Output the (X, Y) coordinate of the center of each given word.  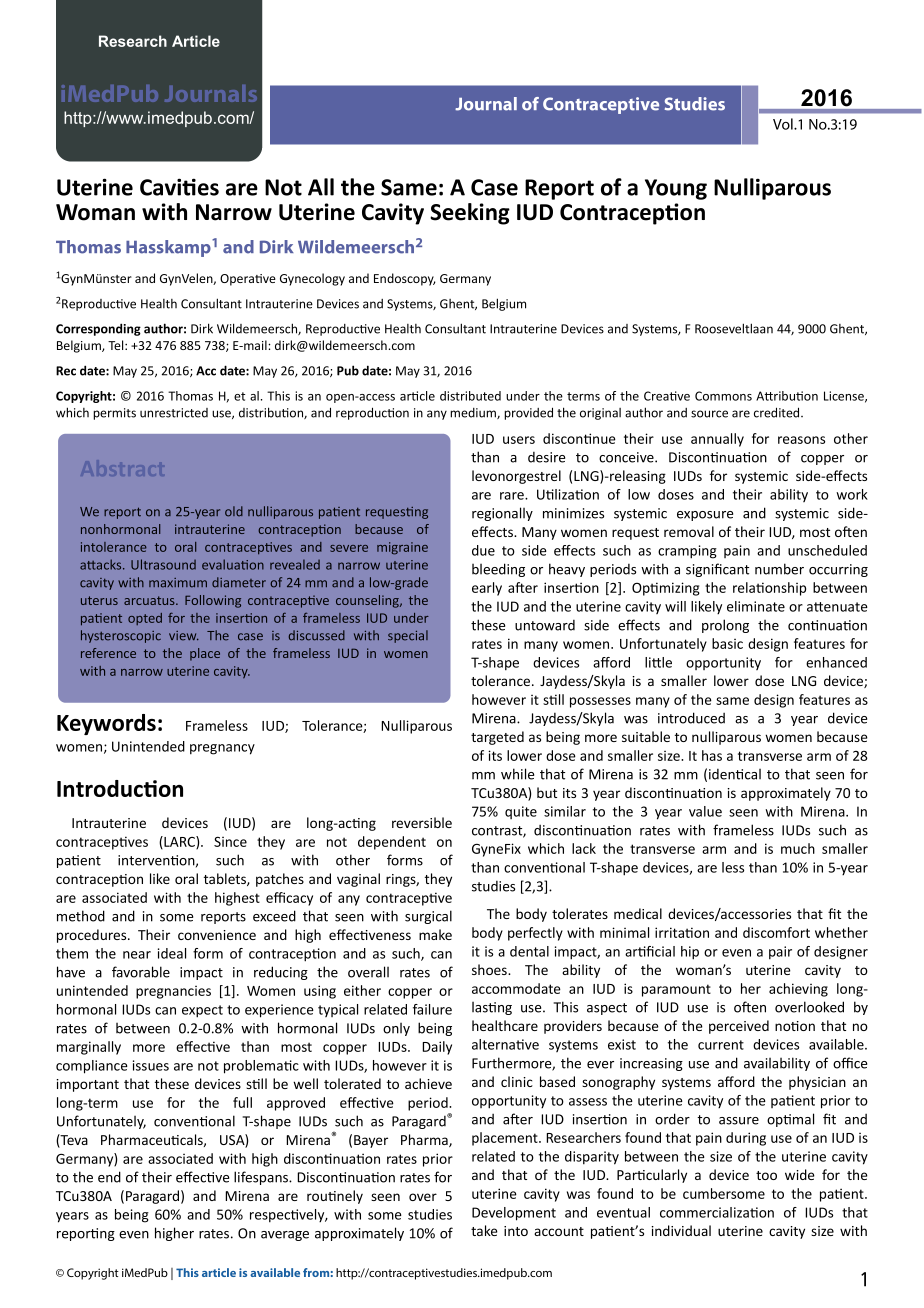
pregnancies (173, 992)
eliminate (756, 606)
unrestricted (174, 413)
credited (778, 412)
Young (676, 189)
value (705, 811)
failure (432, 1009)
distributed (470, 396)
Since (230, 842)
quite (521, 812)
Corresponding (98, 329)
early (487, 589)
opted (145, 619)
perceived (739, 1027)
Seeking (470, 214)
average (285, 1236)
